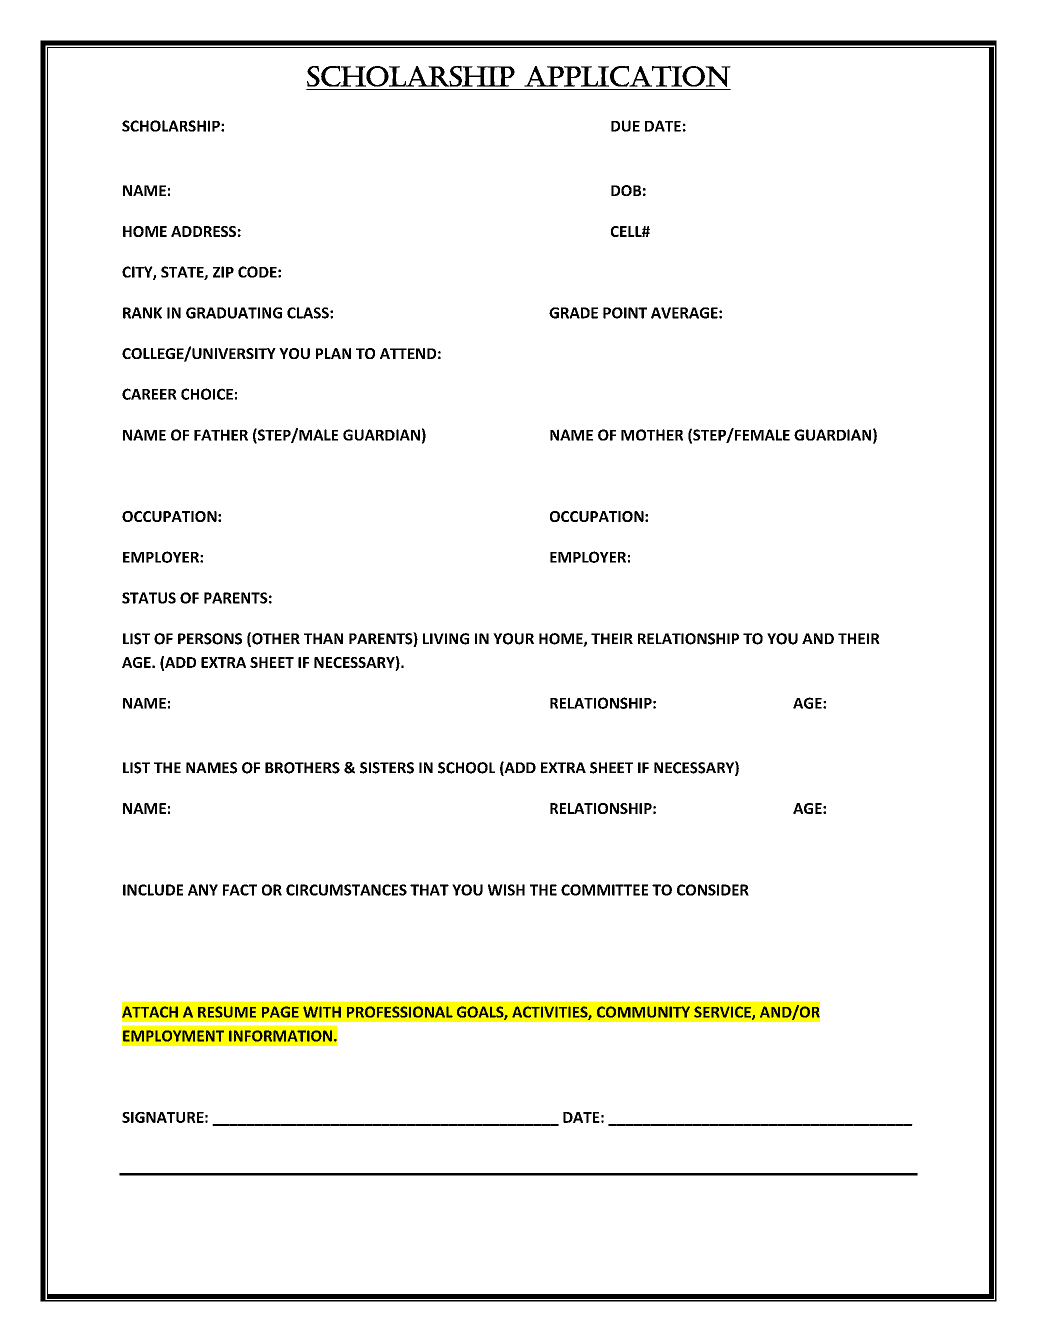 The width and height of the screenshot is (1037, 1342). What do you see at coordinates (400, 1012) in the screenshot?
I see `PROFESSIONAL` at bounding box center [400, 1012].
